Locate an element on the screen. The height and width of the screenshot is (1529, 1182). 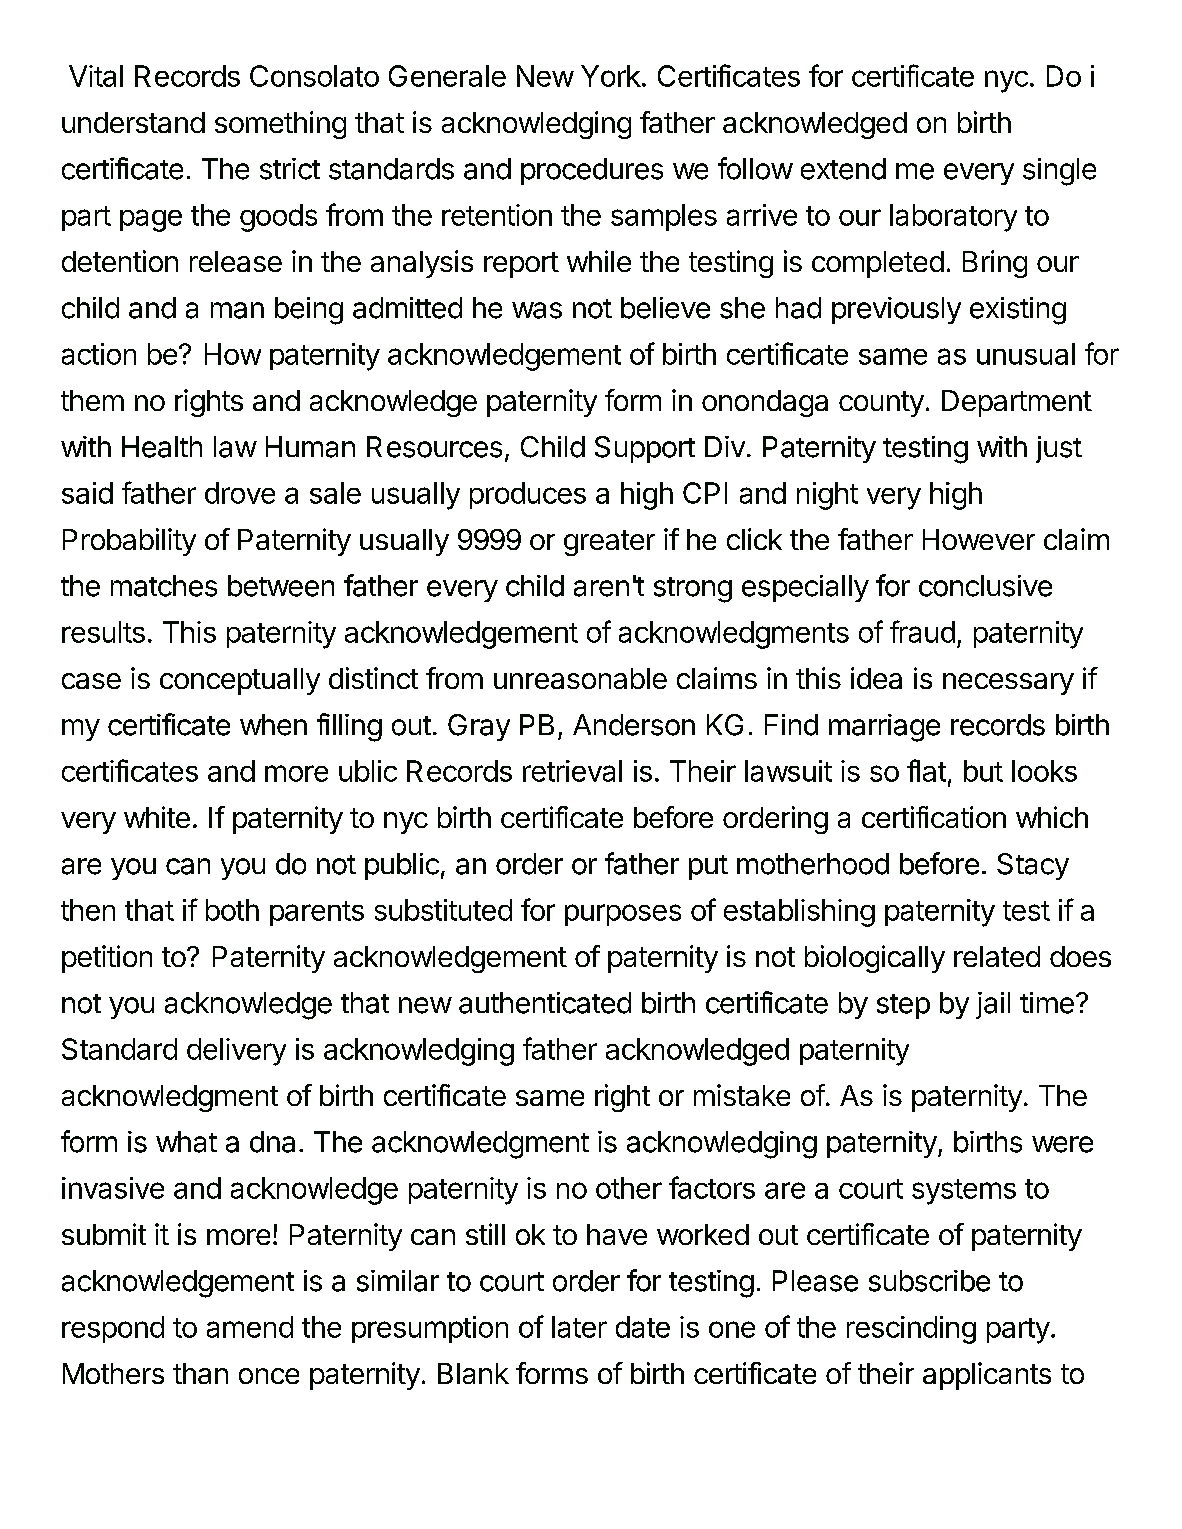
single is located at coordinates (1059, 172).
